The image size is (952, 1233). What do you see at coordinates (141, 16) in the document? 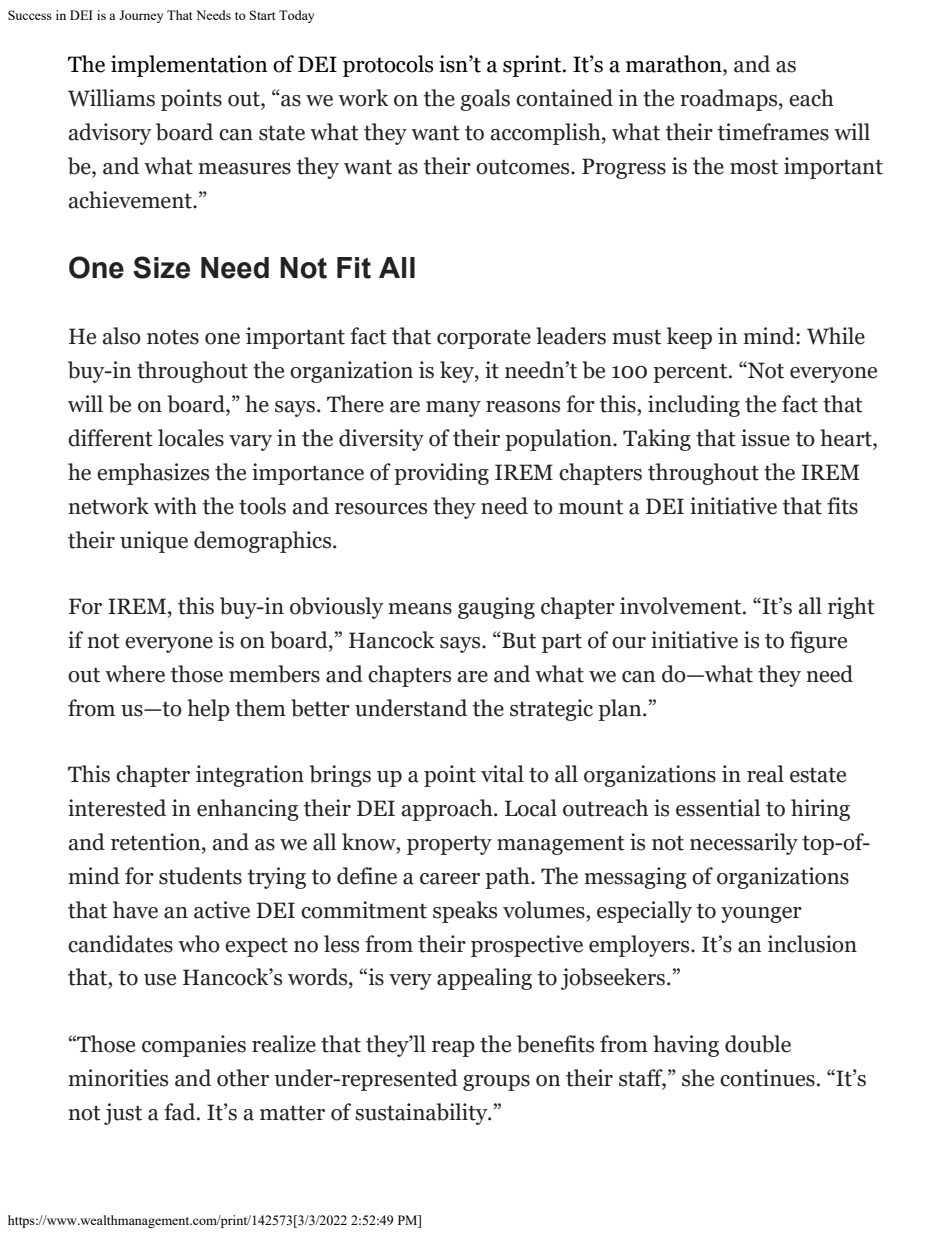
I see `Journey` at bounding box center [141, 16].
